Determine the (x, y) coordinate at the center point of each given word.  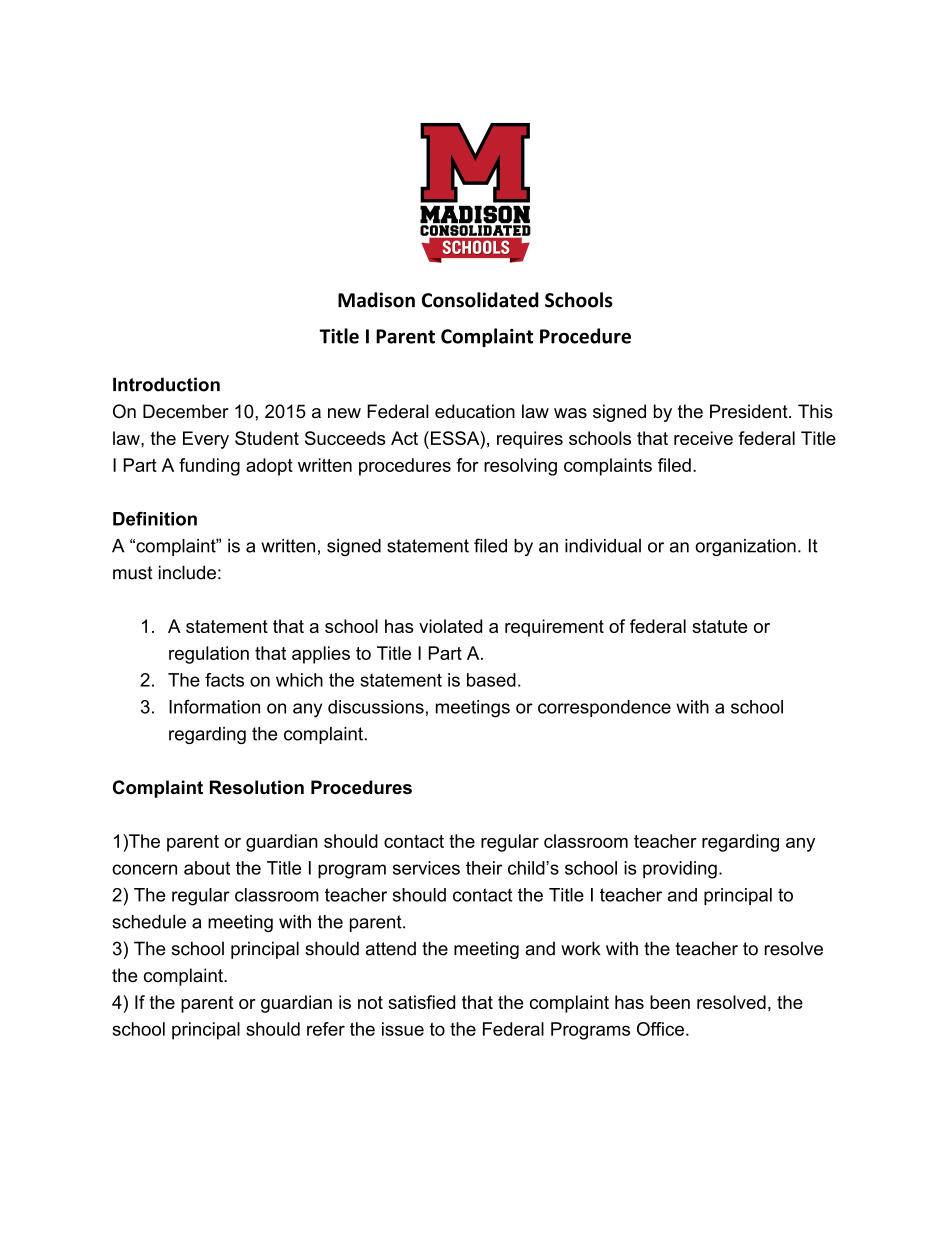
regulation (209, 655)
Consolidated (480, 300)
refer (326, 1029)
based (491, 680)
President (749, 411)
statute (719, 626)
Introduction (166, 384)
